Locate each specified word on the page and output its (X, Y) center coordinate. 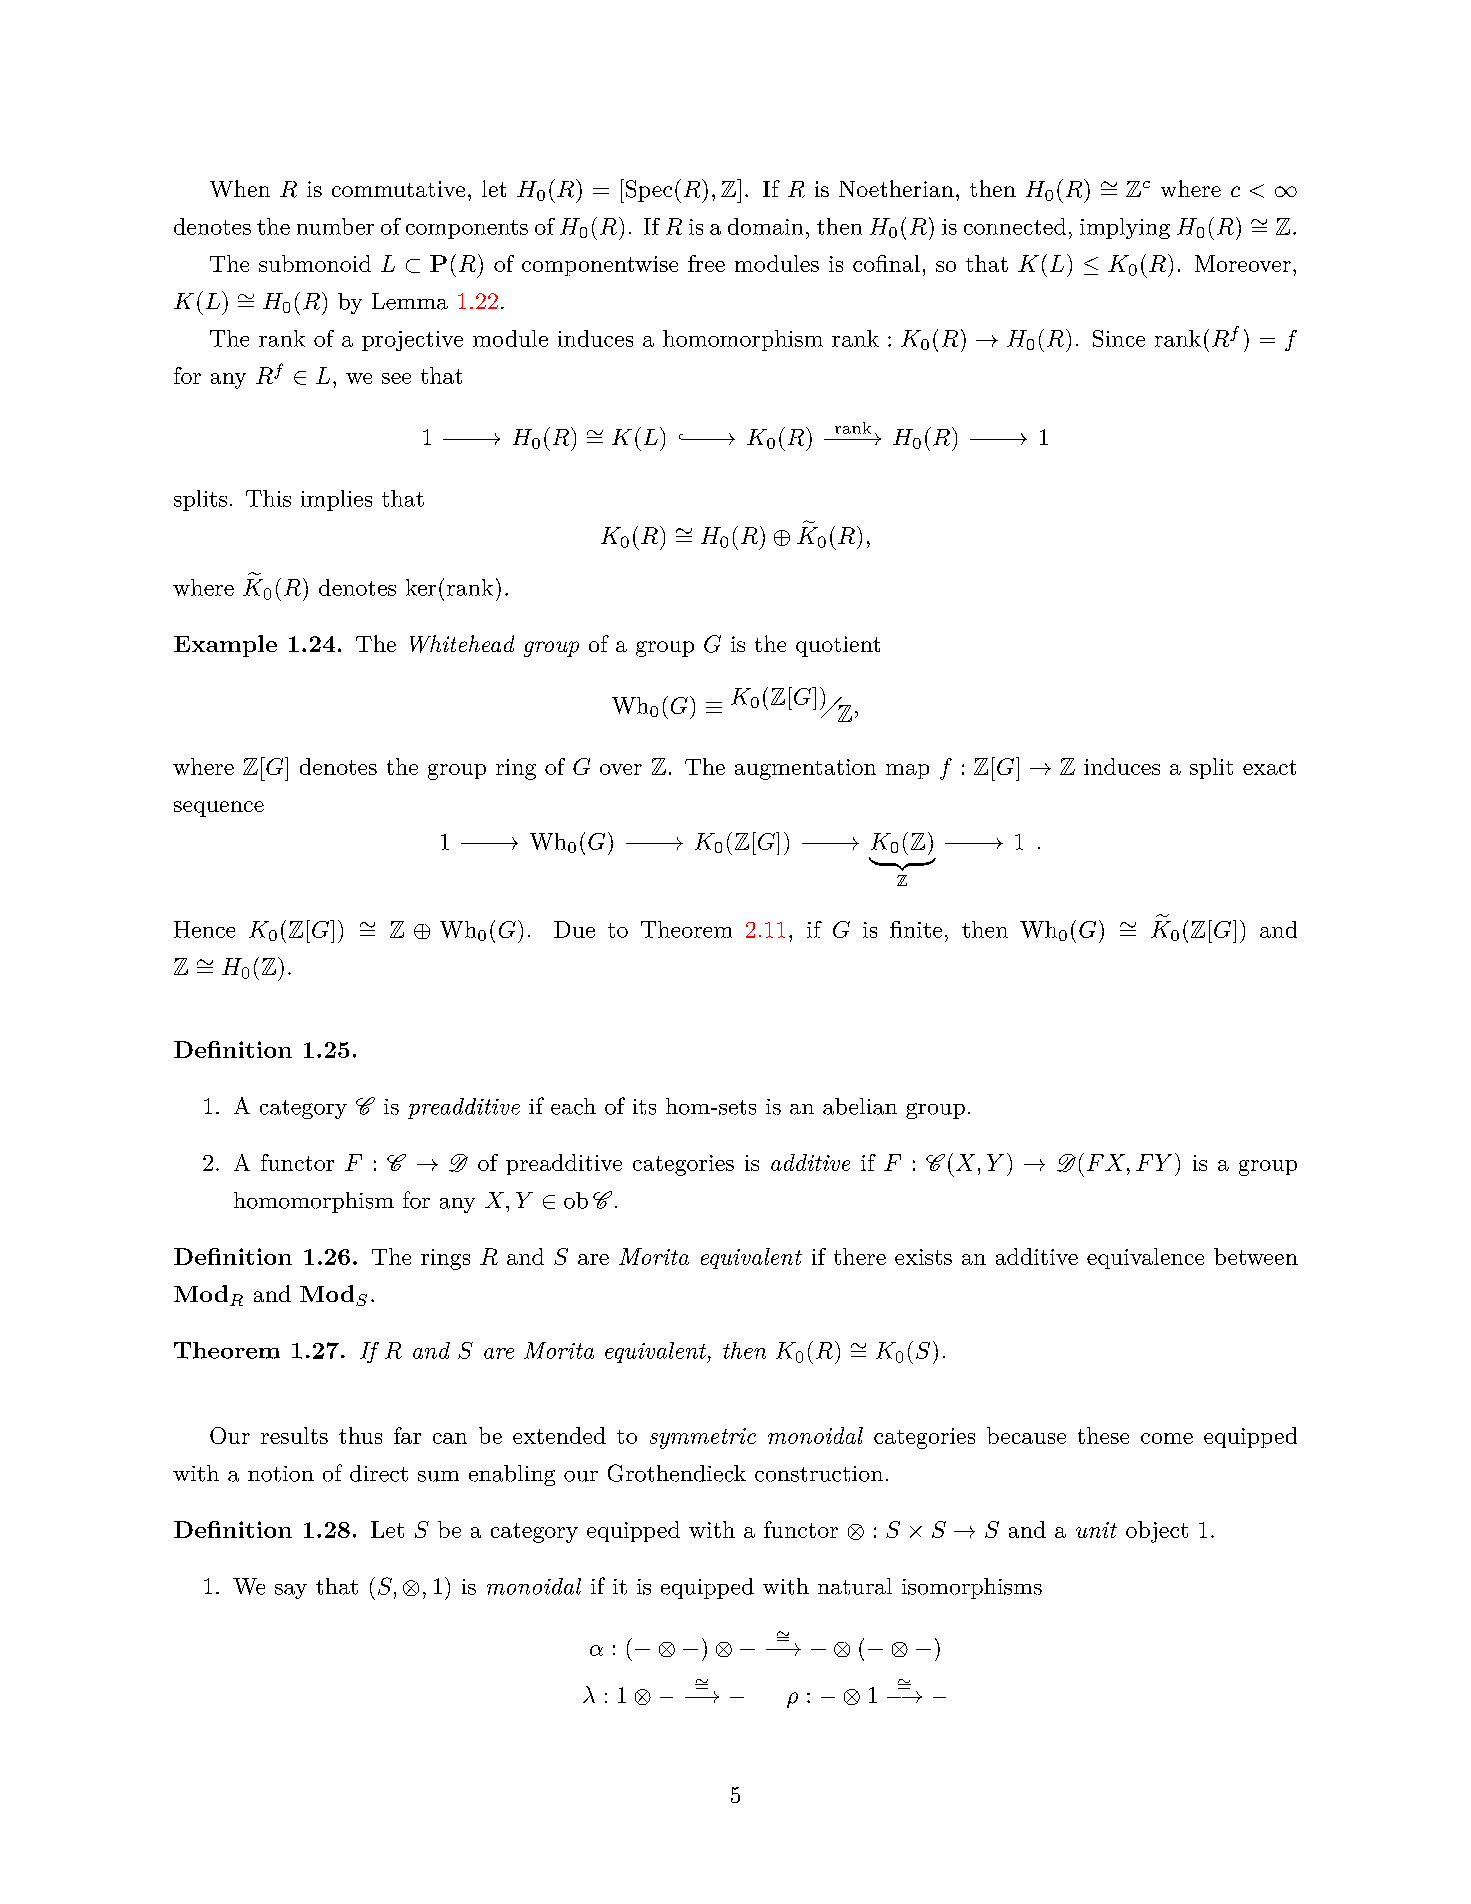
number (335, 226)
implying (1125, 228)
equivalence (1145, 1258)
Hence (204, 929)
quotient (838, 646)
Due (574, 929)
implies (336, 500)
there (860, 1256)
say (291, 1591)
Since (1119, 338)
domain (765, 226)
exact (1269, 767)
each (573, 1106)
